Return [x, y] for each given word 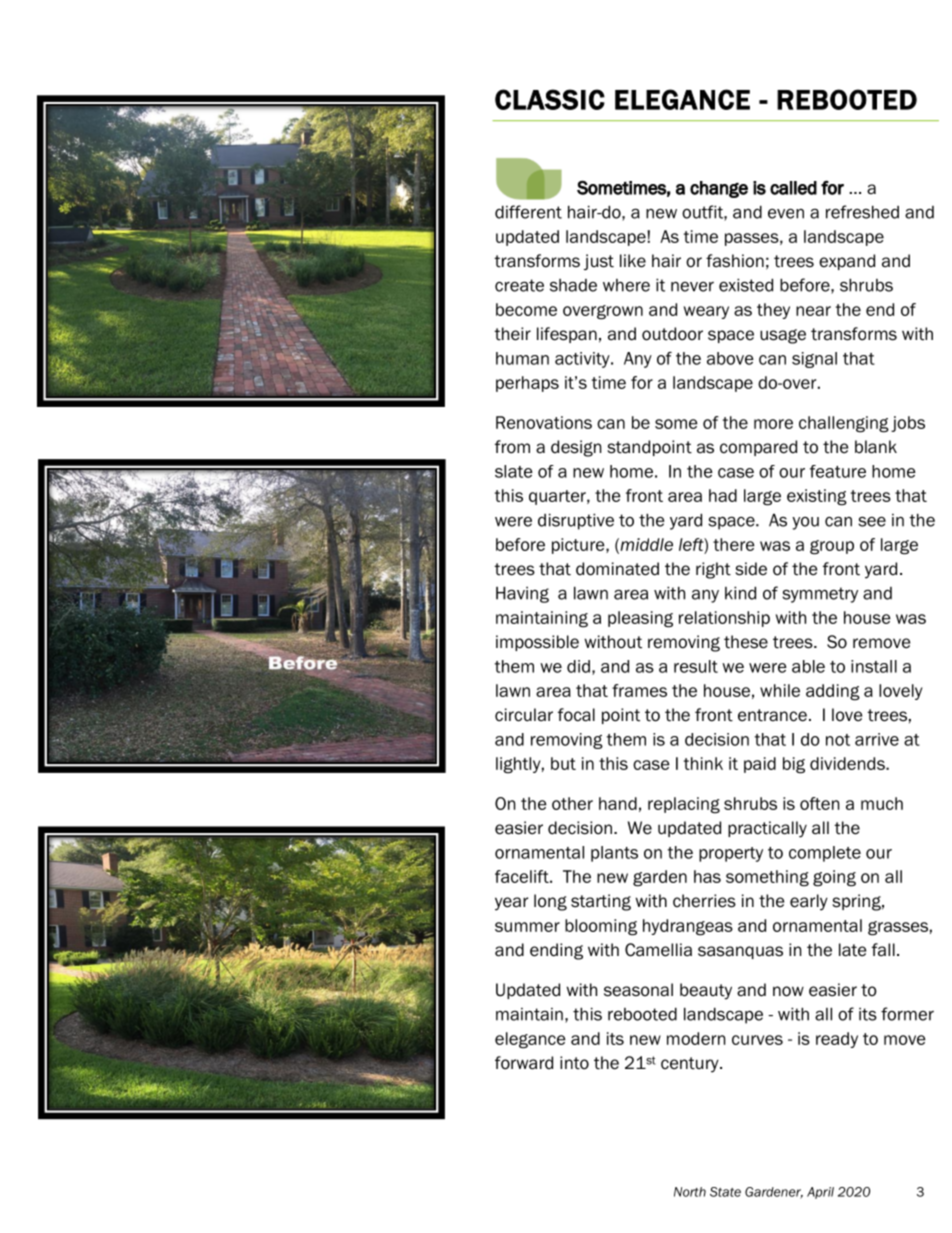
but [563, 763]
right [713, 570]
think [703, 763]
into [574, 1063]
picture [579, 546]
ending [556, 951]
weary [706, 312]
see [872, 521]
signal [814, 360]
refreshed [862, 212]
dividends [848, 763]
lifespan [567, 335]
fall [883, 950]
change [719, 189]
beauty [706, 991]
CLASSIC [550, 99]
